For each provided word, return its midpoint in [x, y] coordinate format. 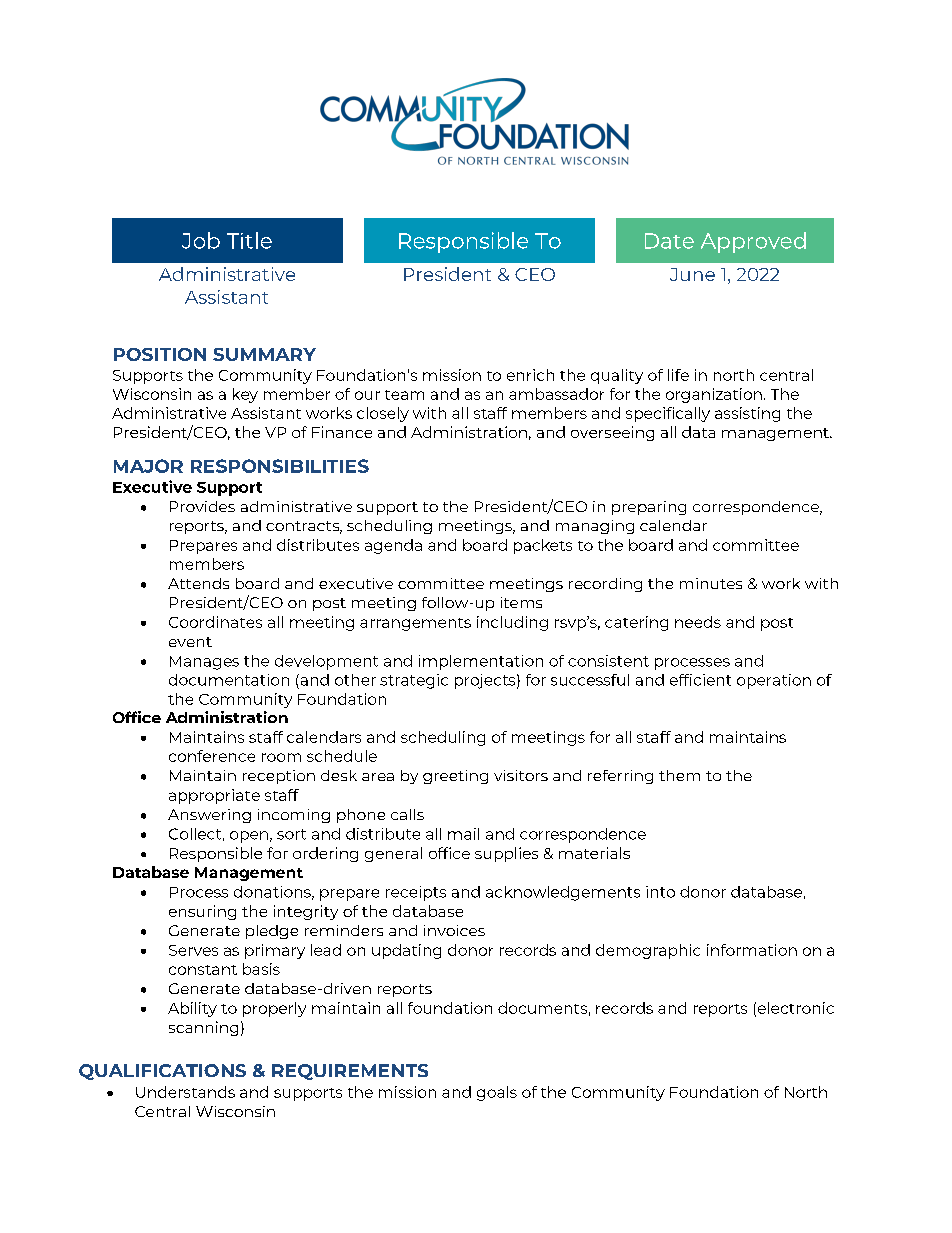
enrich [530, 375]
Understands [185, 1092]
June [692, 274]
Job [201, 240]
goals [497, 1093]
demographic [648, 951]
